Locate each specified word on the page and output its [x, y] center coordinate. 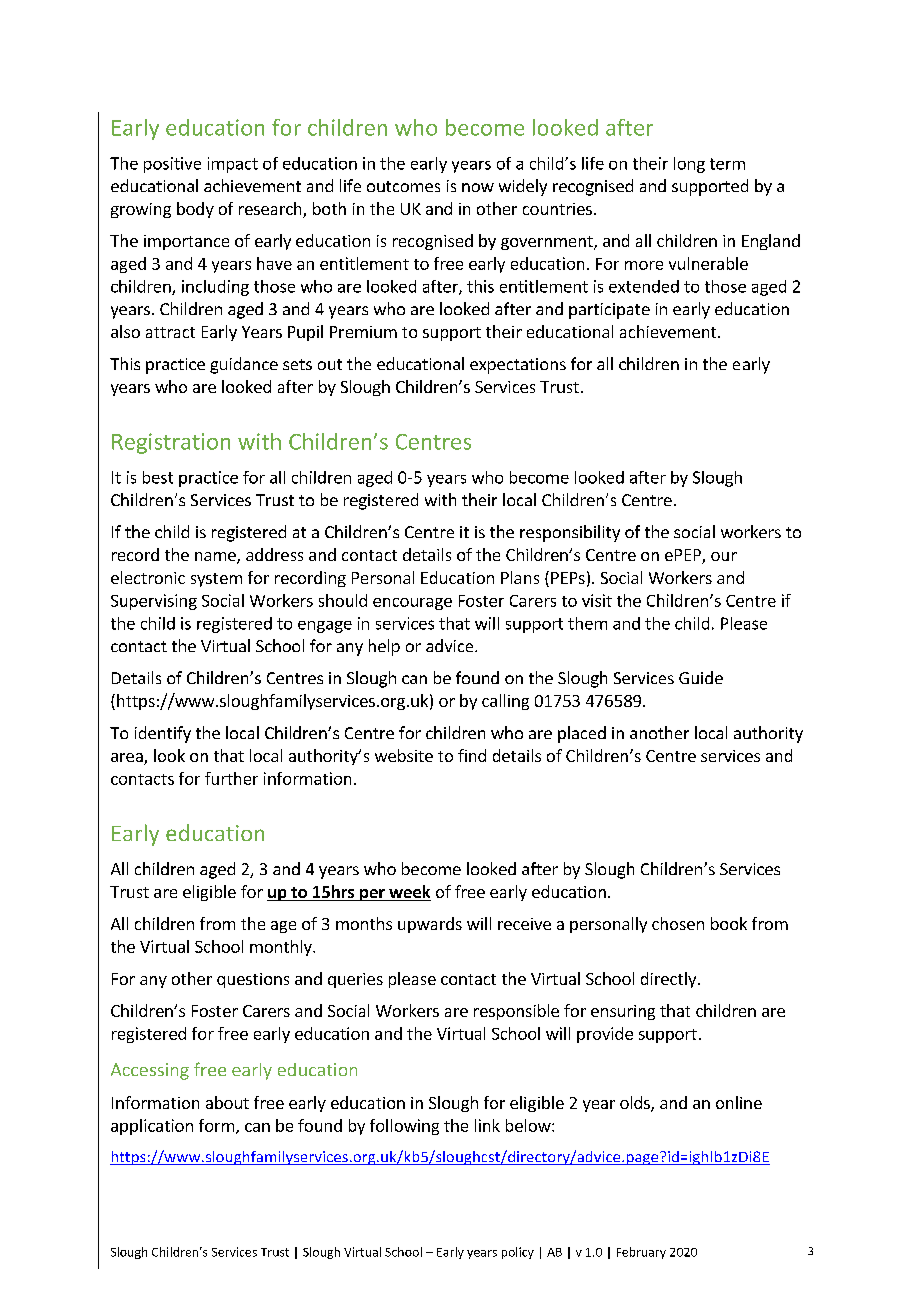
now [478, 187]
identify [163, 734]
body [195, 210]
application [152, 1127]
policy [518, 1253]
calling [505, 702]
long [689, 165]
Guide [701, 677]
